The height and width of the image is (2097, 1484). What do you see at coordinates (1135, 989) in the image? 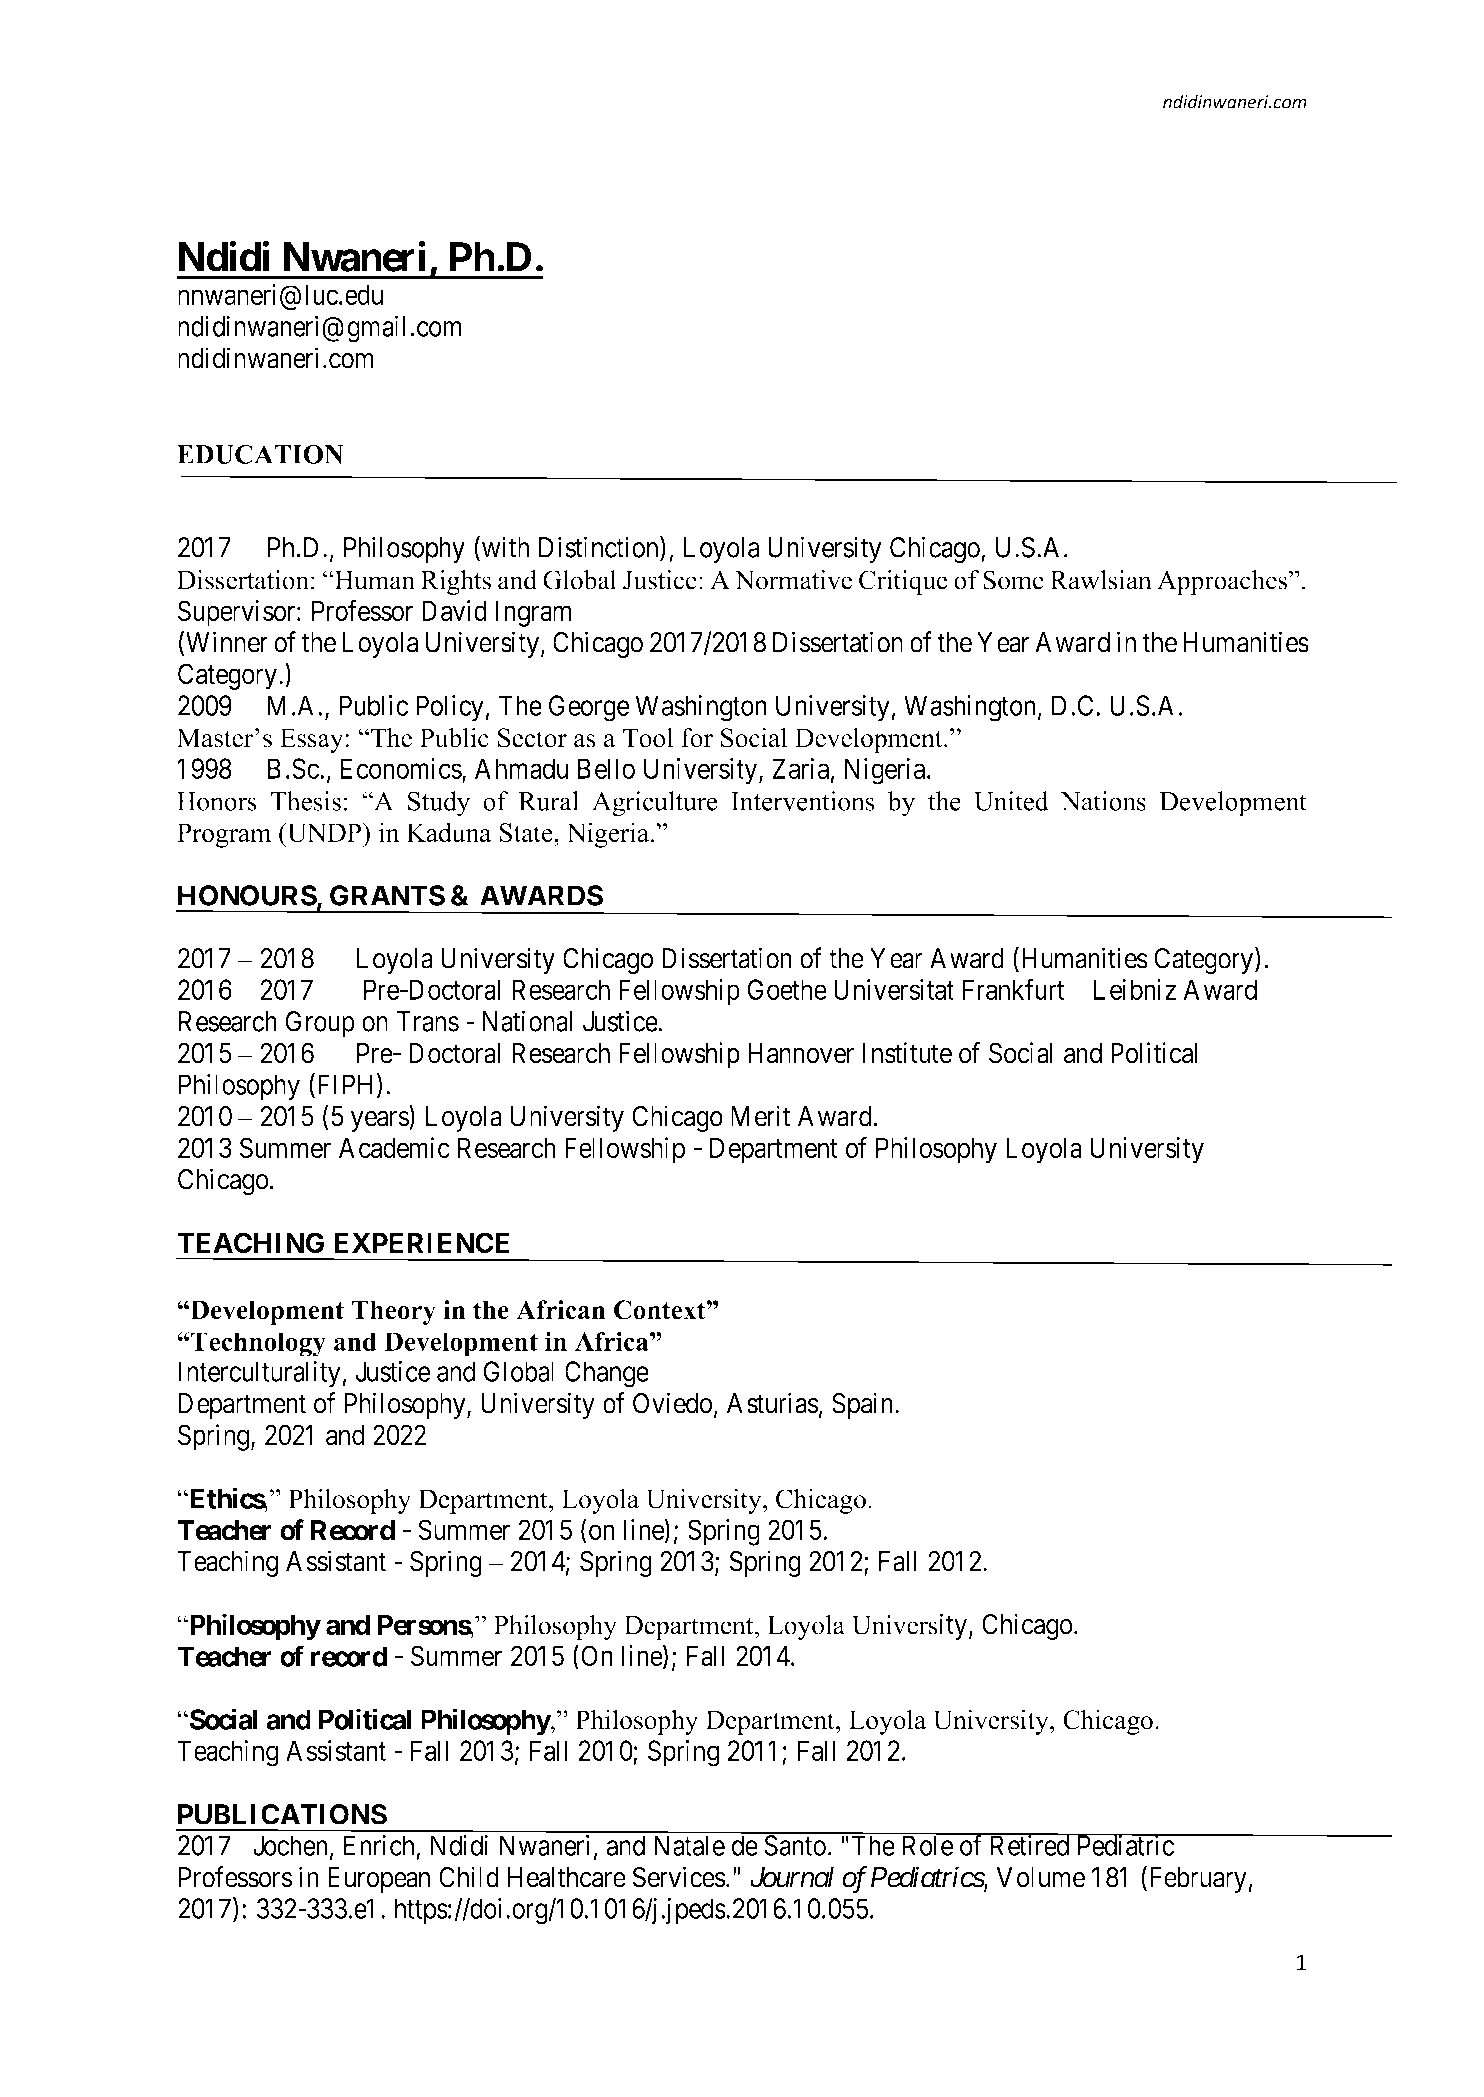
I see `Leibniz` at bounding box center [1135, 989].
